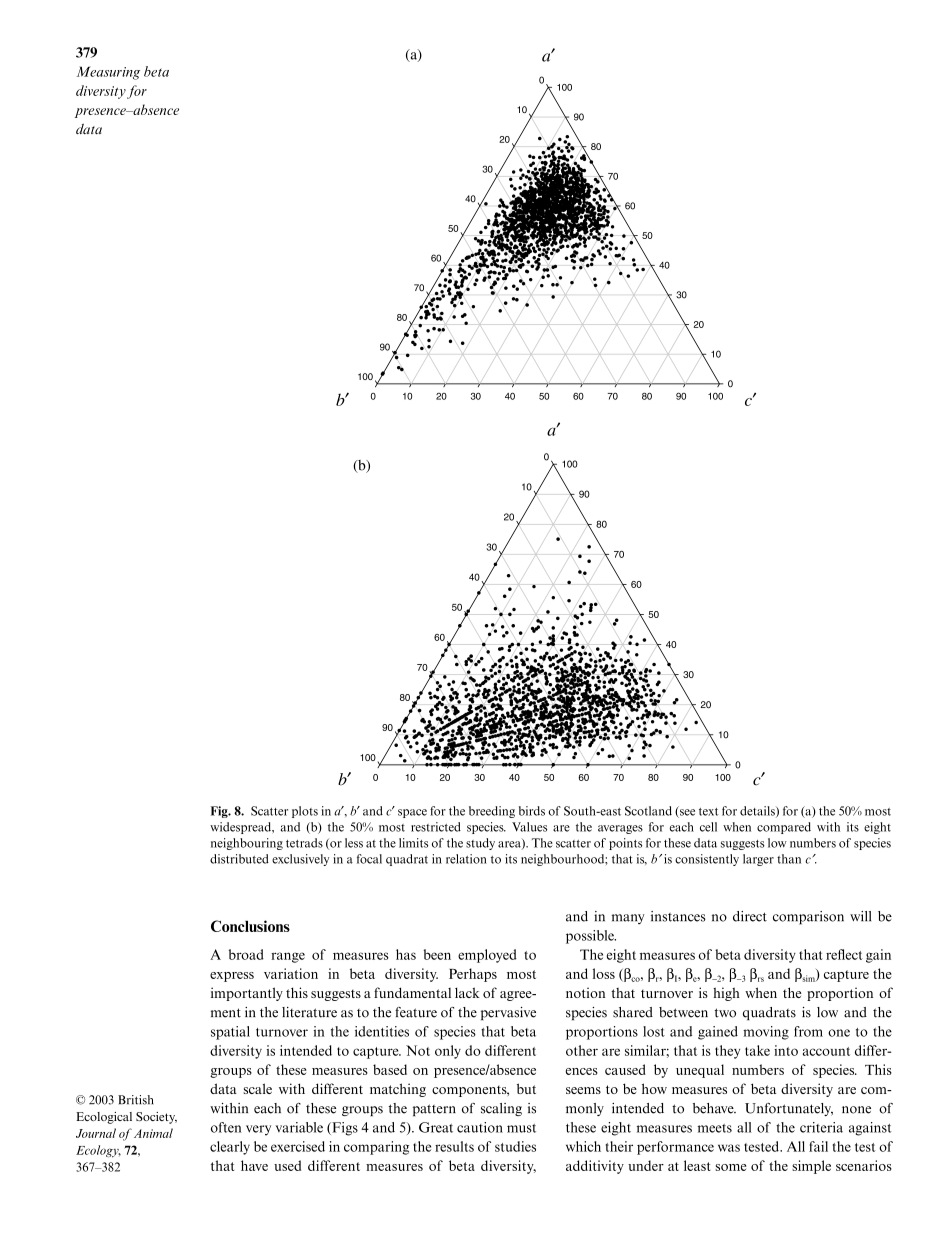 Image resolution: width=952 pixels, height=1251 pixels. What do you see at coordinates (247, 844) in the image?
I see `neighbouring` at bounding box center [247, 844].
